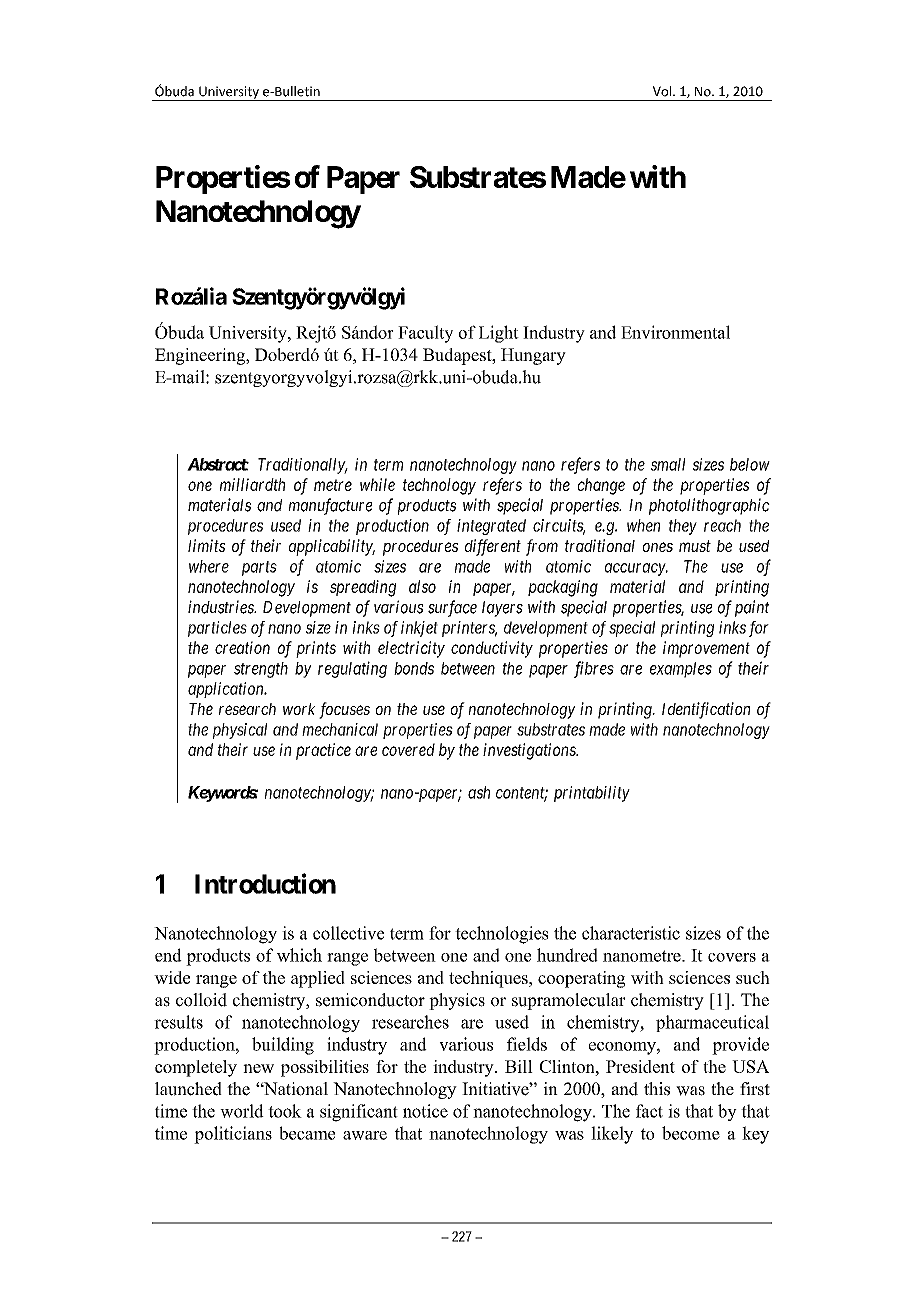 This screenshot has width=924, height=1314. What do you see at coordinates (408, 749) in the screenshot?
I see `covered` at bounding box center [408, 749].
